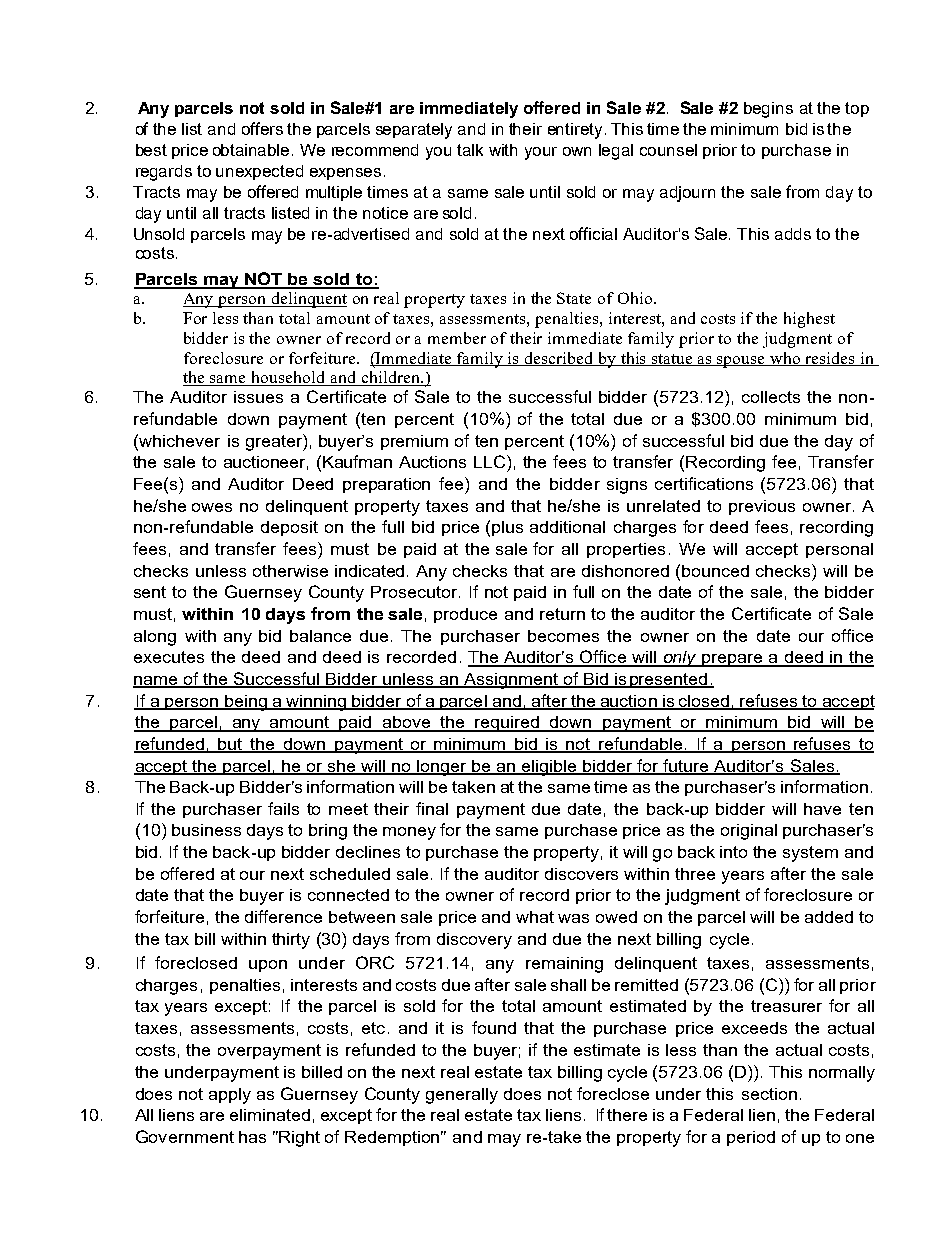 The image size is (952, 1233). I want to click on what, so click(535, 917).
